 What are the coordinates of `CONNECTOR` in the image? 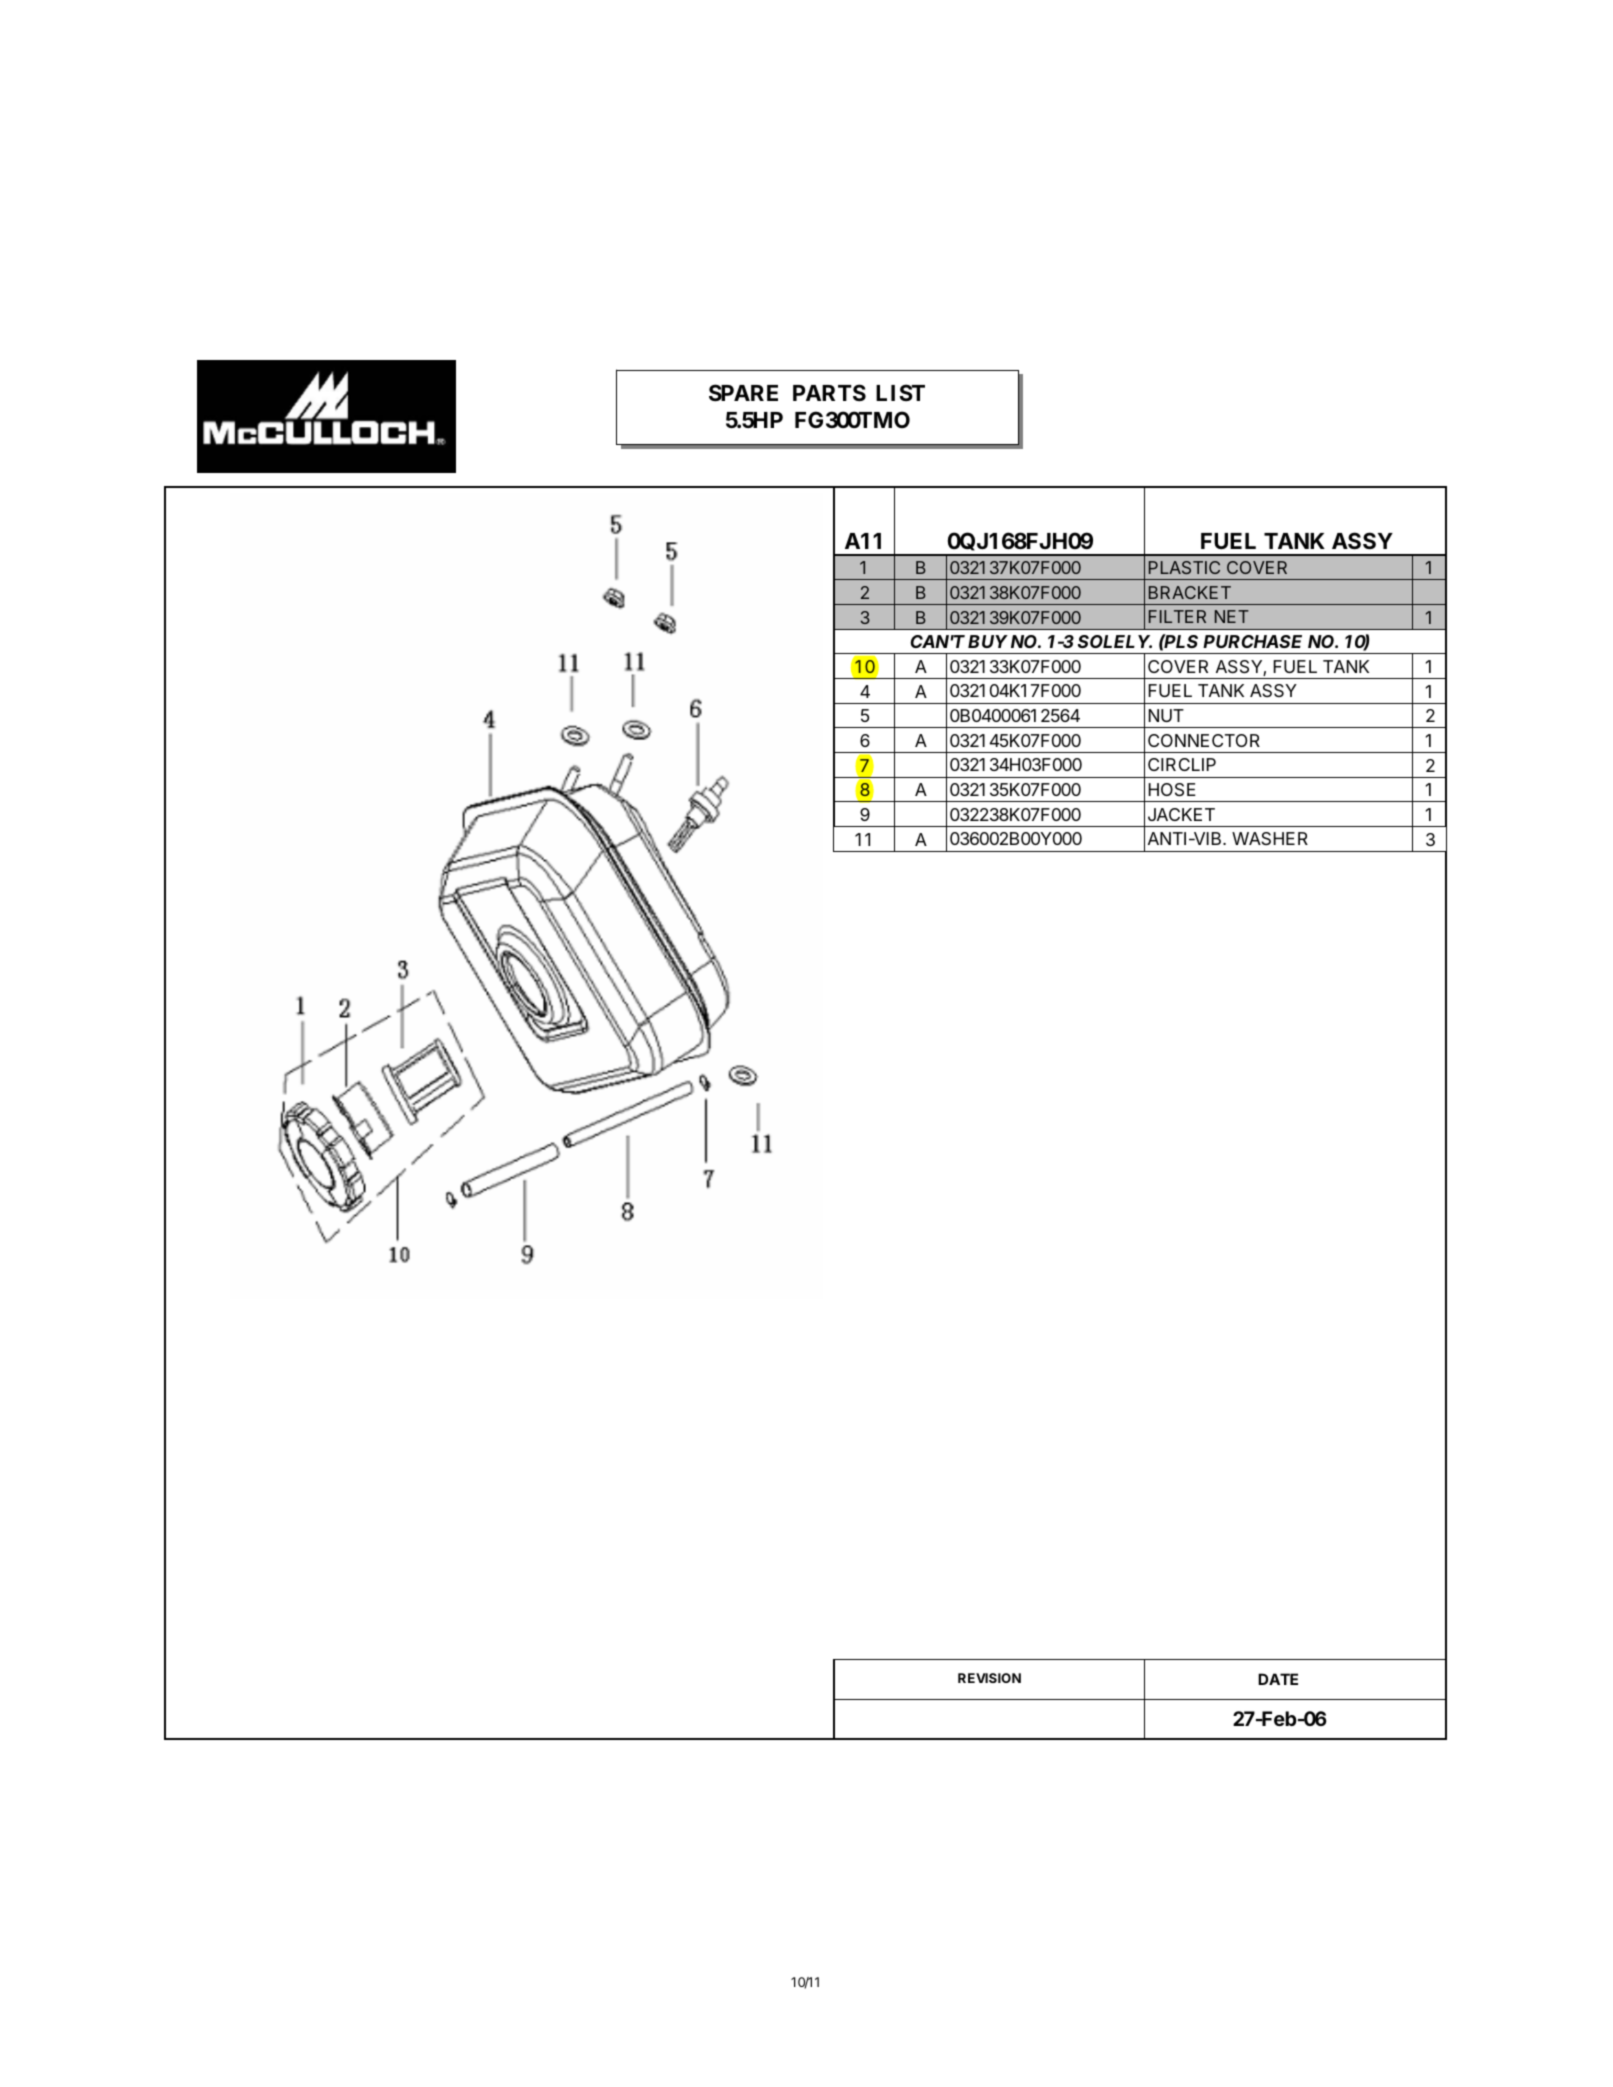 It's located at (1204, 740).
